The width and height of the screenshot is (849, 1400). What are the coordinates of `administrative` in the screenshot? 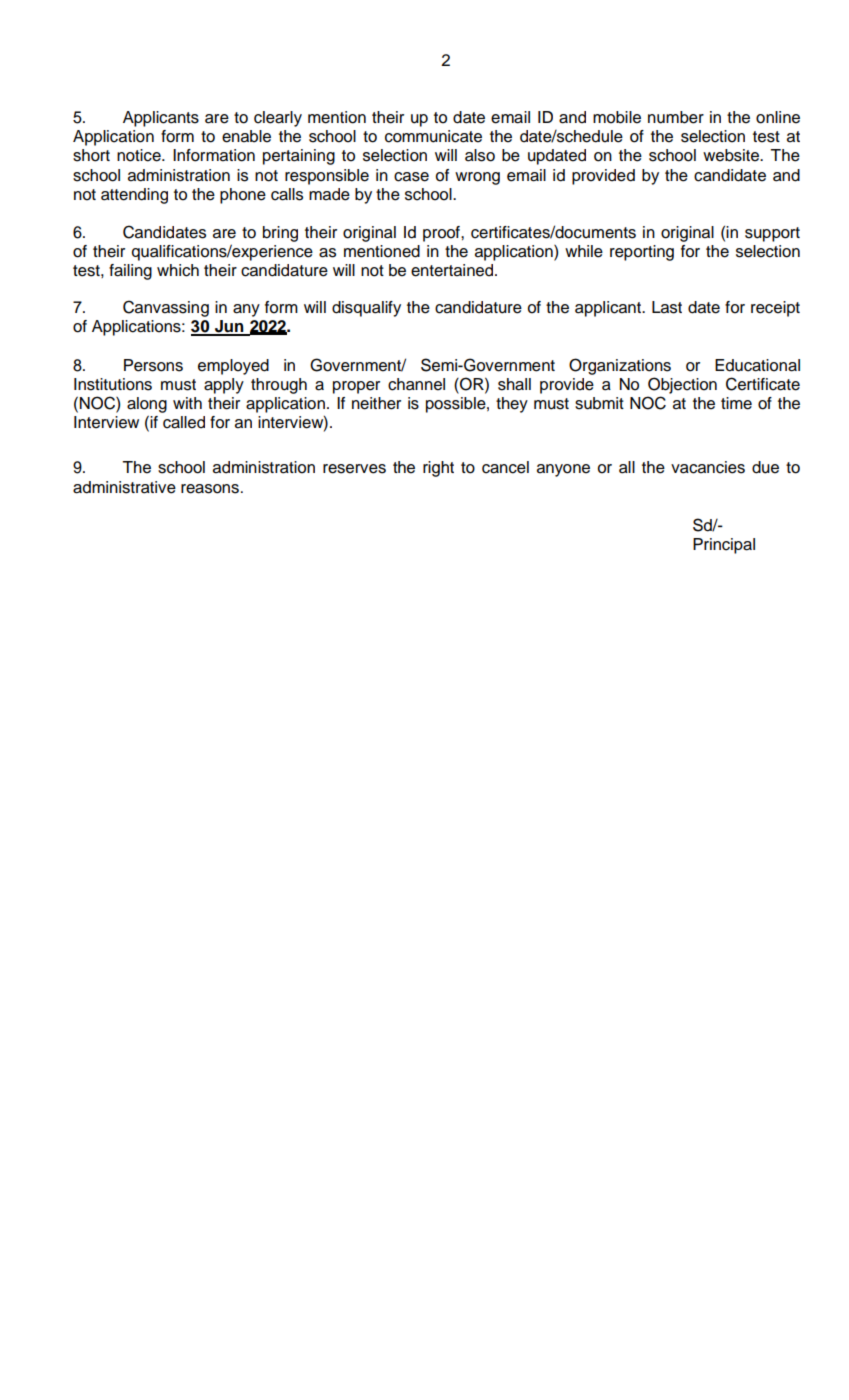 It's located at (124, 487).
